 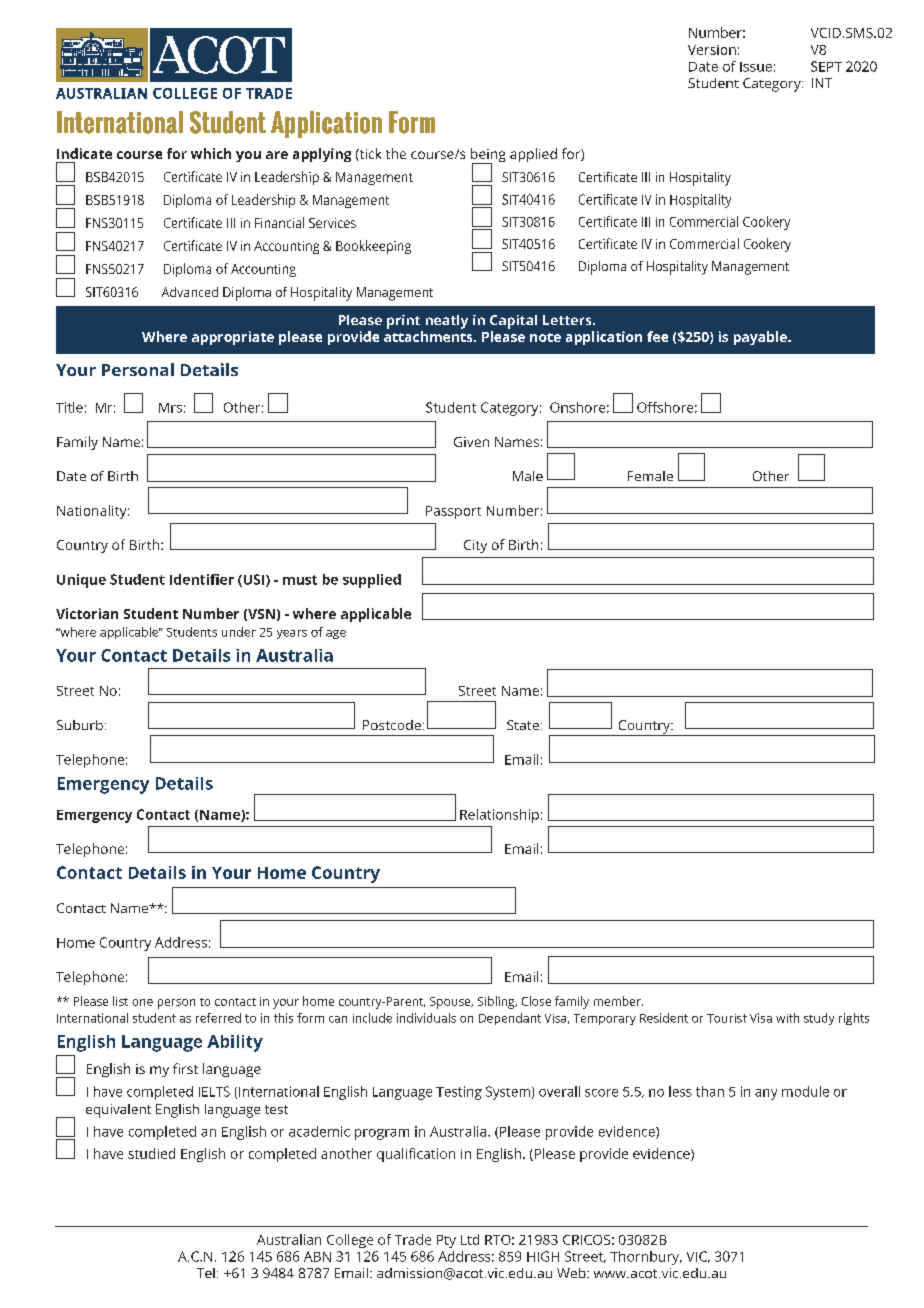 What do you see at coordinates (151, 1153) in the page?
I see `studied` at bounding box center [151, 1153].
